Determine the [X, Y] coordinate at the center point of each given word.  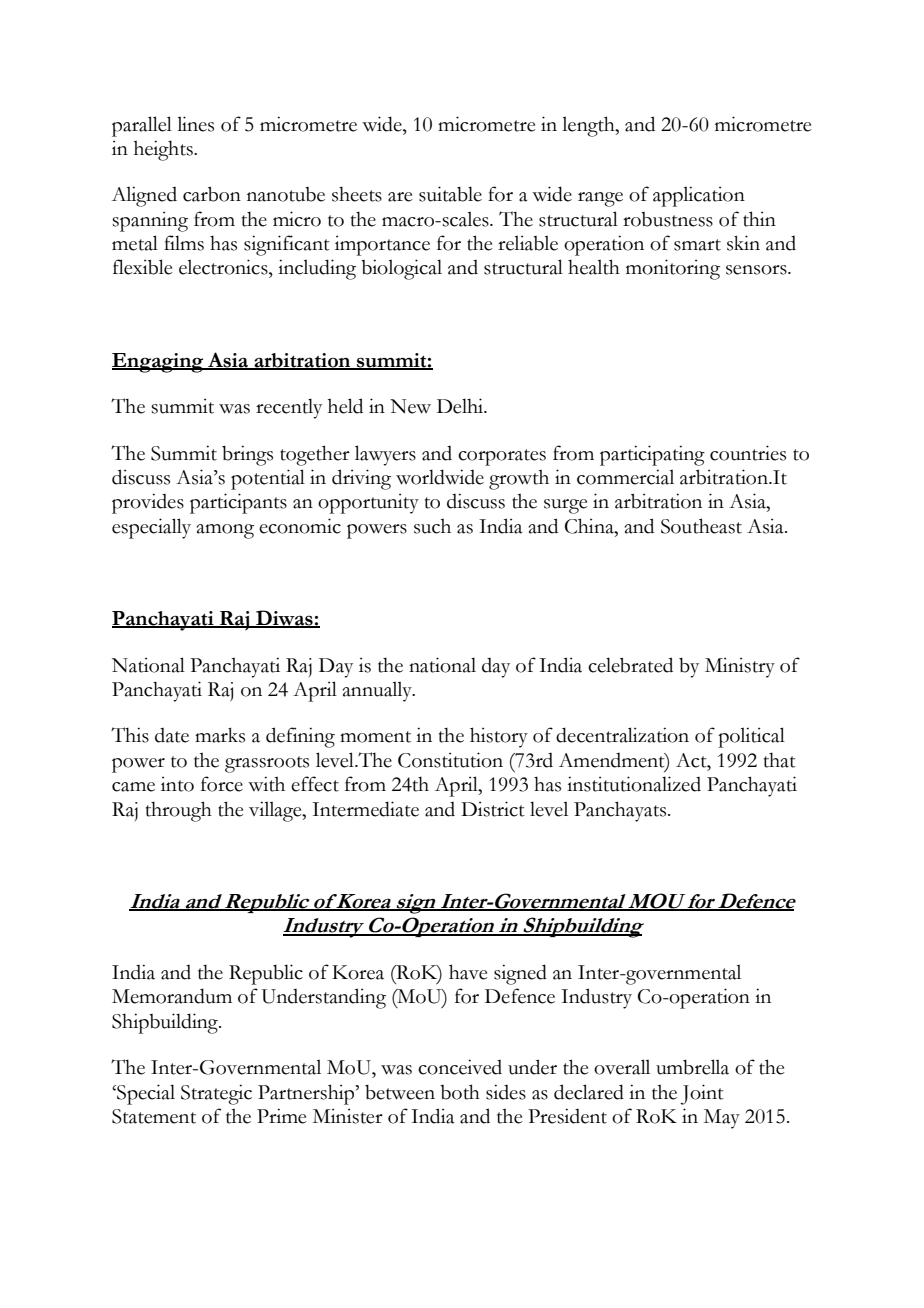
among [225, 531]
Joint [702, 1094]
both [460, 1092]
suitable [450, 194]
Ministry [740, 667]
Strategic [216, 1094]
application [699, 196]
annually [378, 691]
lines [195, 124]
